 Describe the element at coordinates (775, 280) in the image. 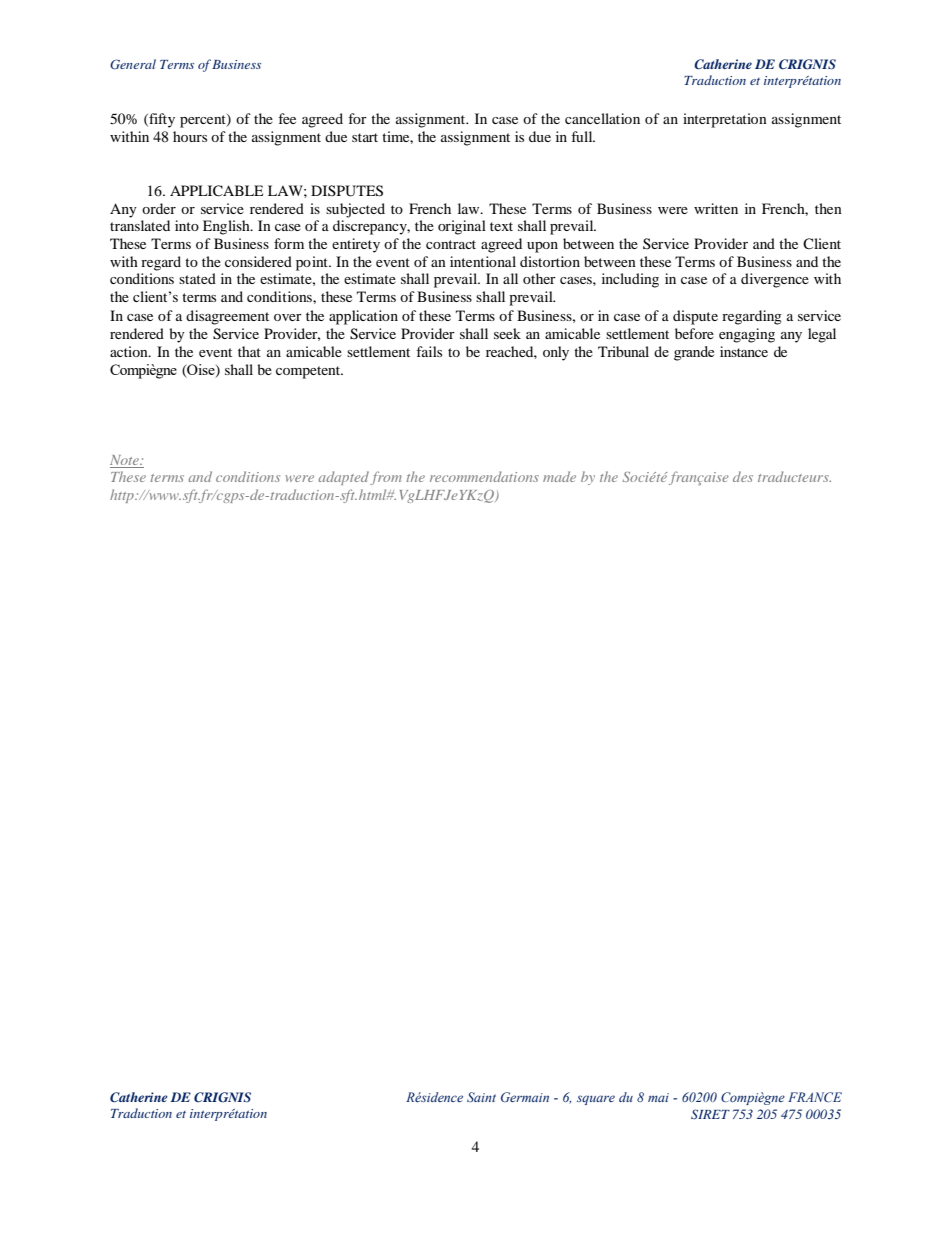

I see `divergence` at that location.
